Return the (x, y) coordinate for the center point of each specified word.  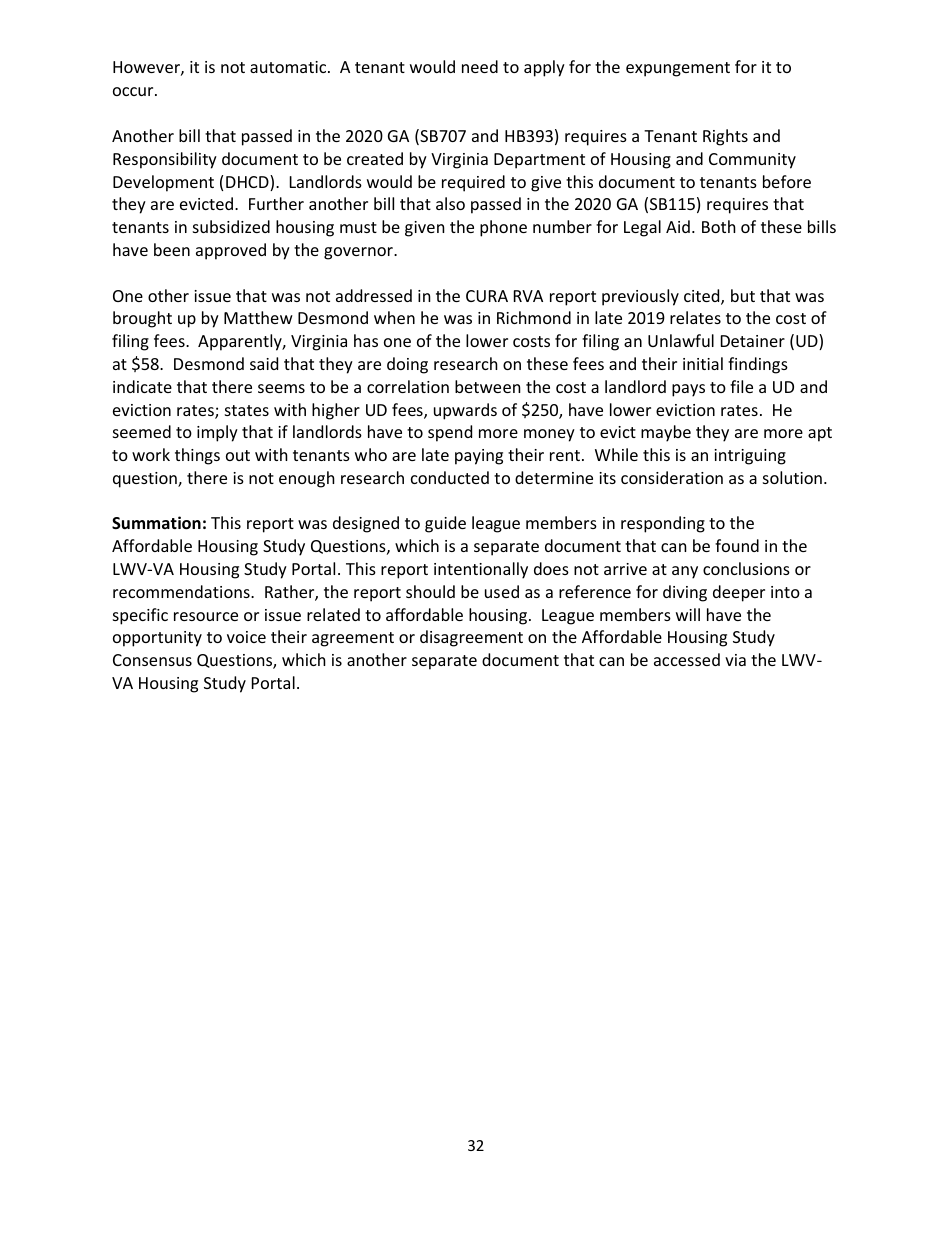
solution (792, 477)
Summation (156, 523)
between (488, 386)
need (480, 66)
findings (758, 365)
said (264, 363)
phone (503, 228)
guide (445, 524)
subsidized (231, 226)
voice (246, 637)
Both (719, 226)
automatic (289, 67)
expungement (678, 69)
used (502, 591)
